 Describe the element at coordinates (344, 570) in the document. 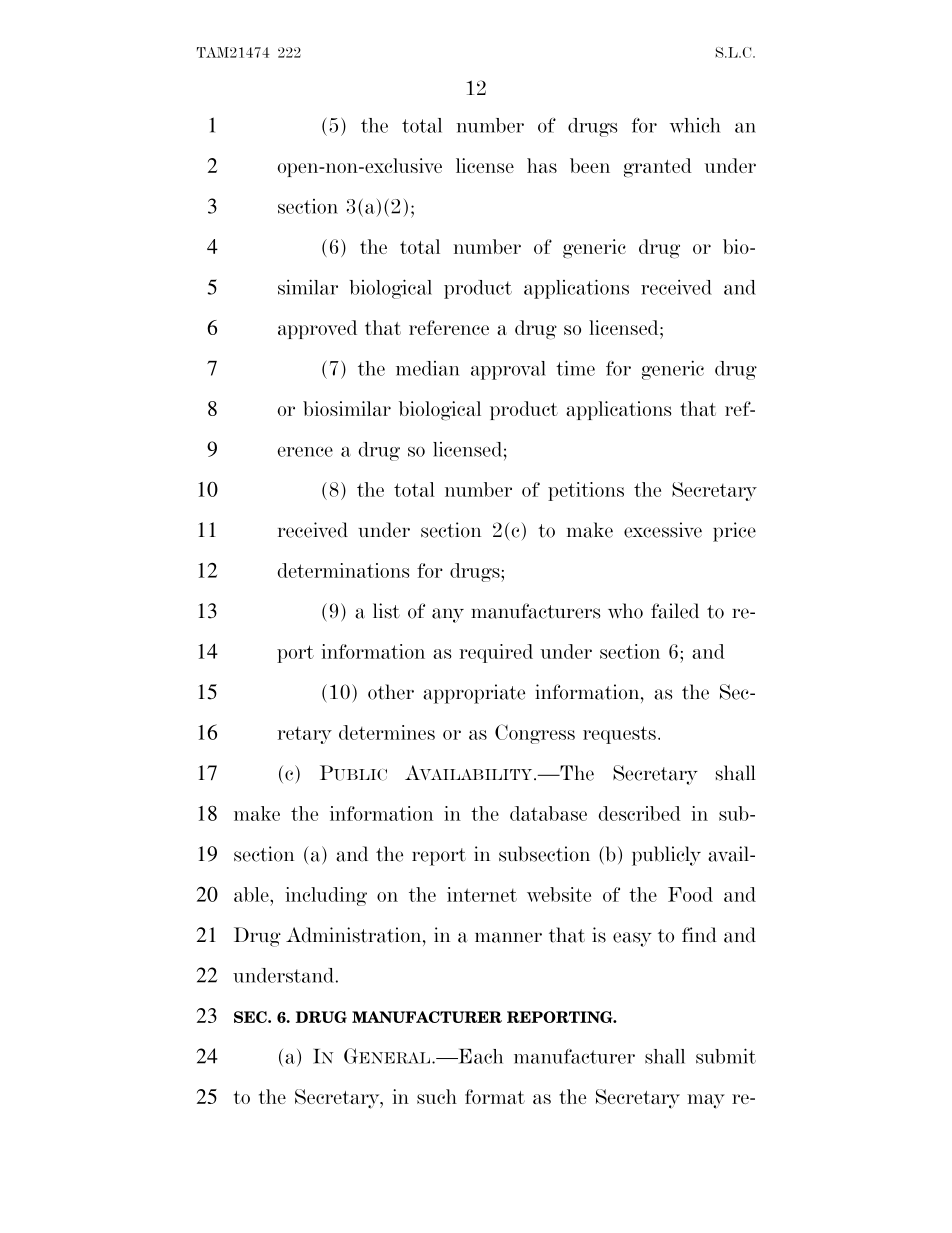

I see `determinations` at that location.
